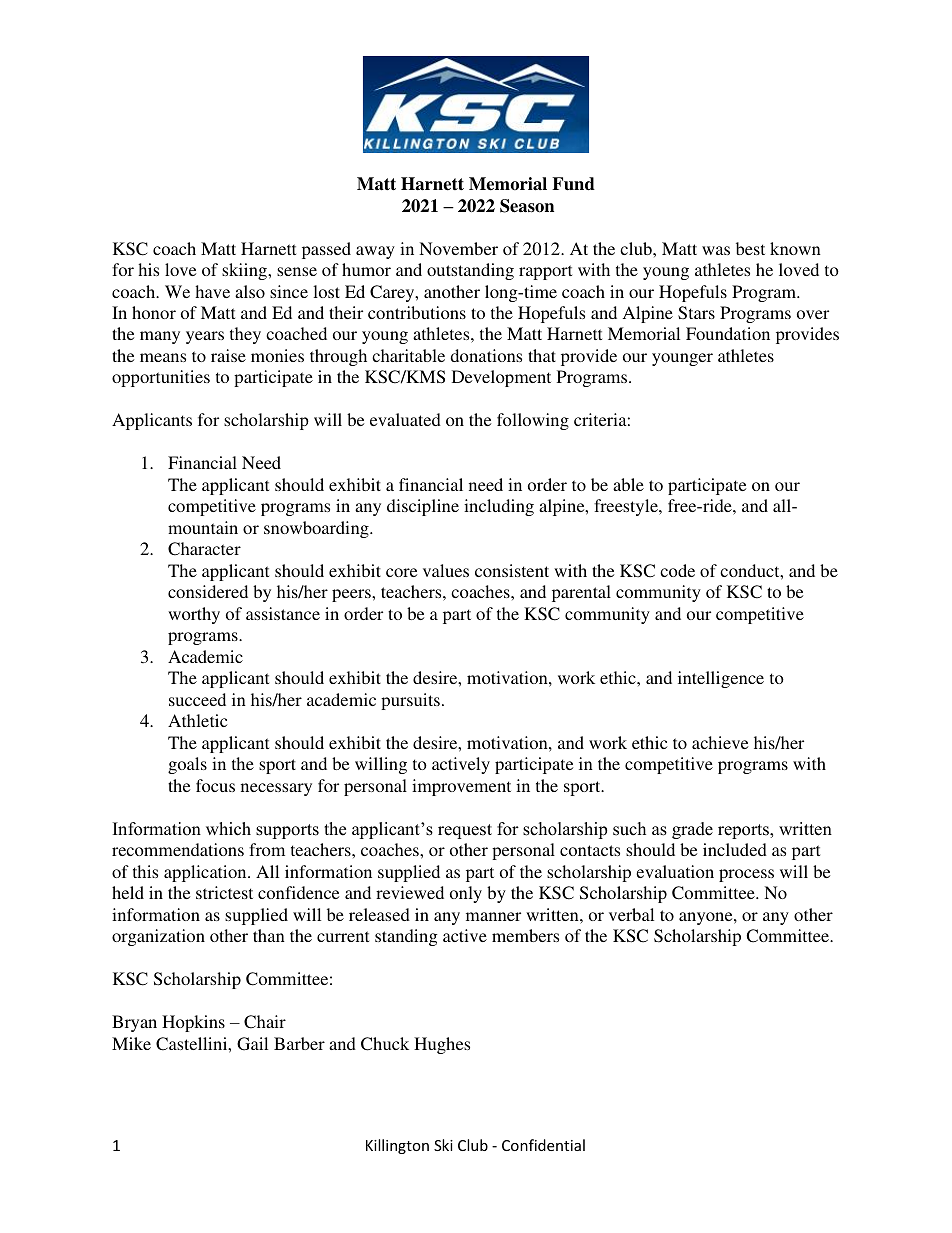 The width and height of the document is (952, 1233). I want to click on reports, so click(744, 831).
